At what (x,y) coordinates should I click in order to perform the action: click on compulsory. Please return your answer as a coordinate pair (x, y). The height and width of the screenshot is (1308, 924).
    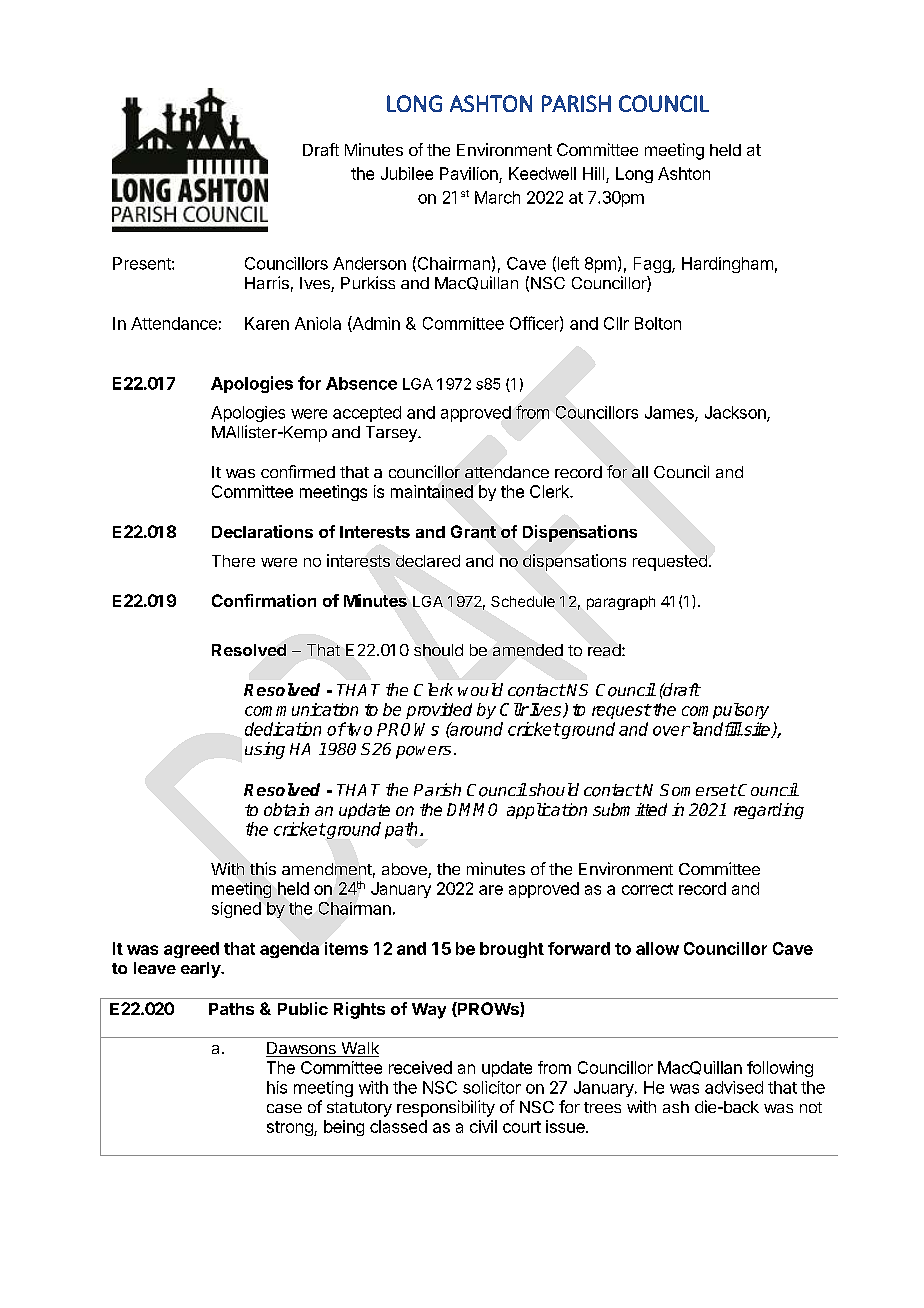
    Looking at the image, I should click on (725, 711).
